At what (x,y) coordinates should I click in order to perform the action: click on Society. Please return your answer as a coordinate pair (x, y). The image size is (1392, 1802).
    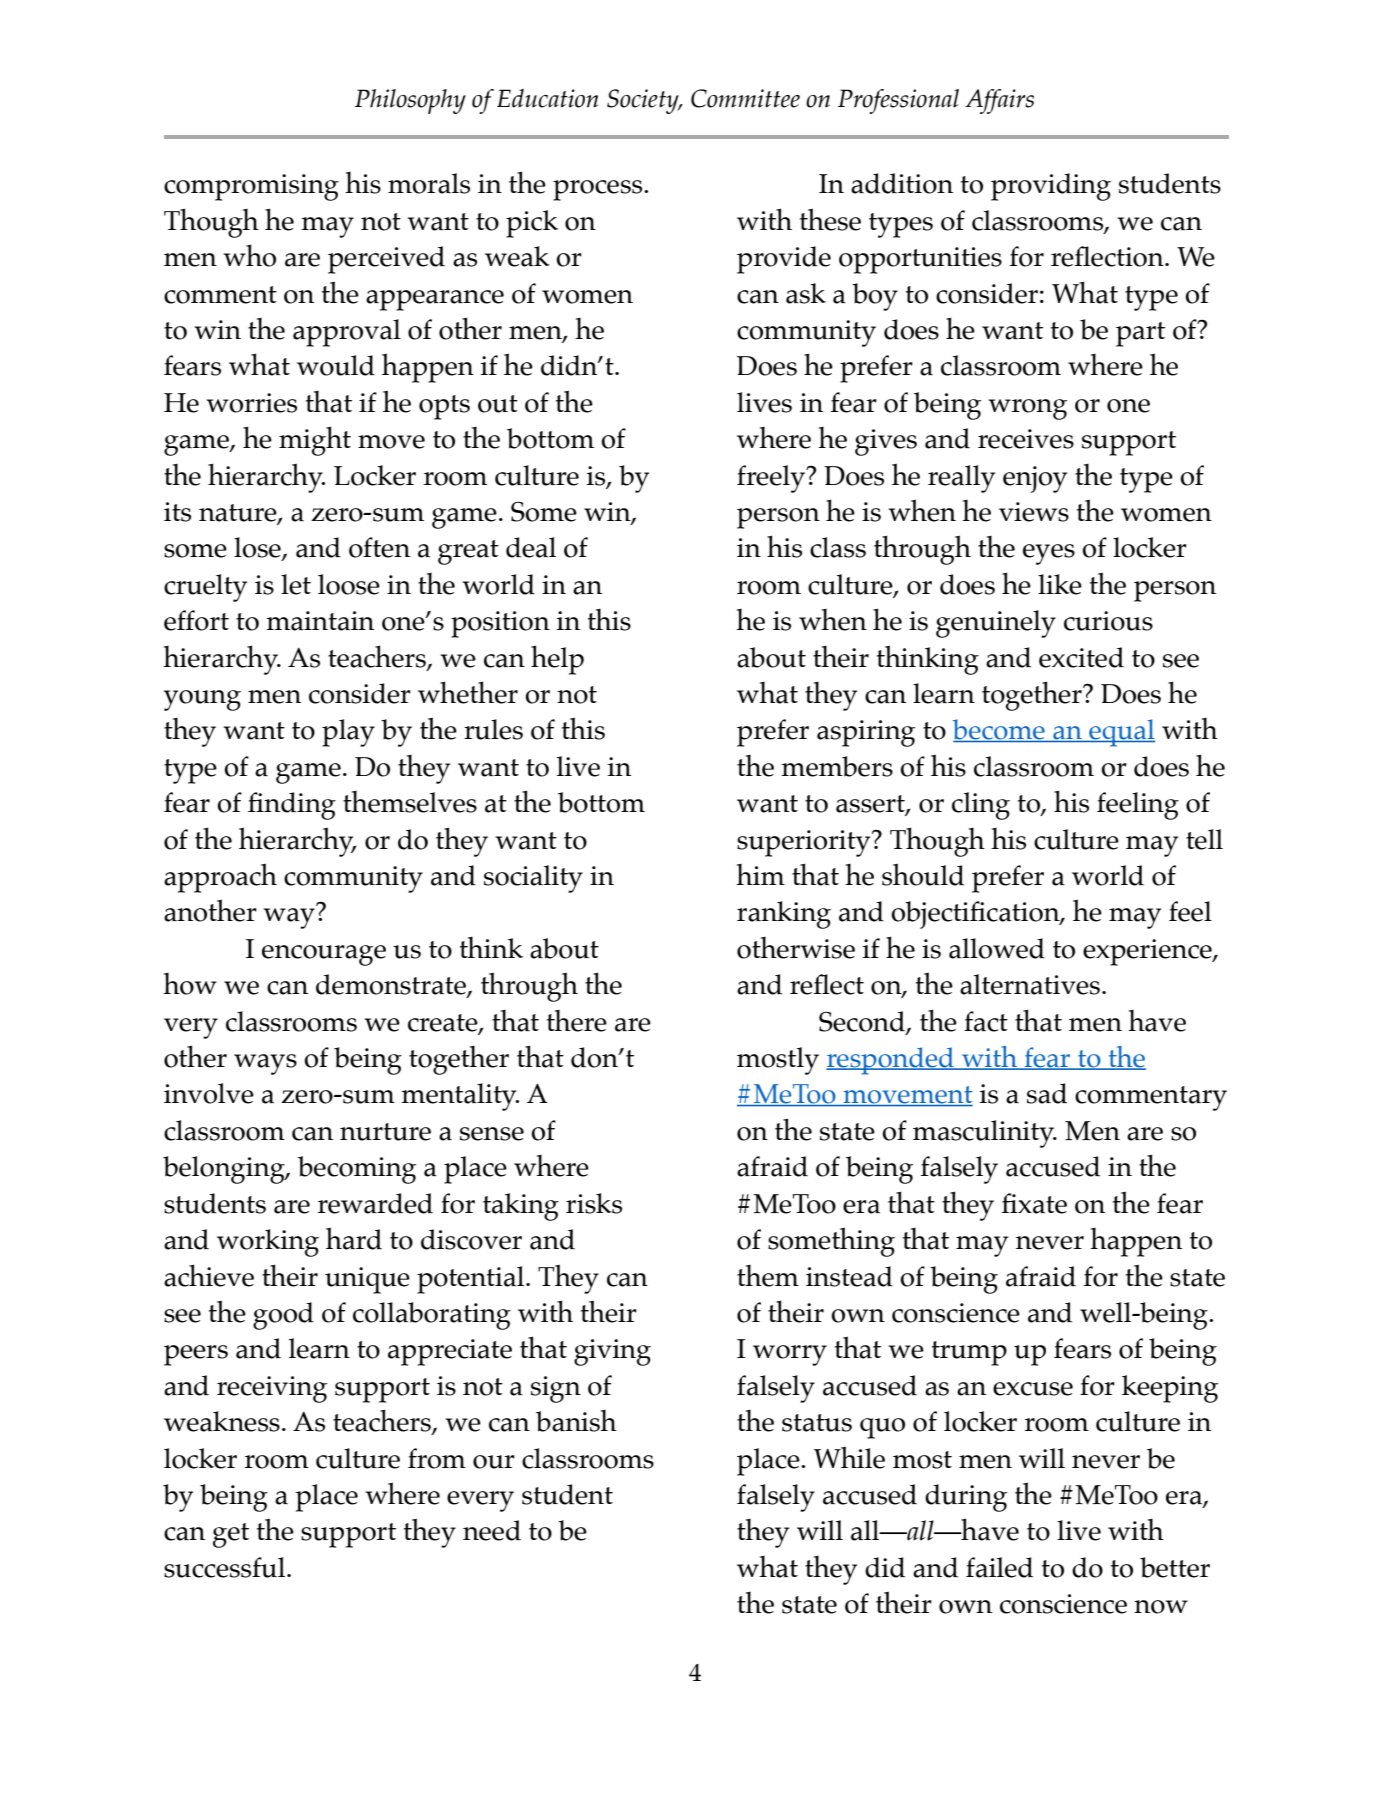
    Looking at the image, I should click on (644, 101).
